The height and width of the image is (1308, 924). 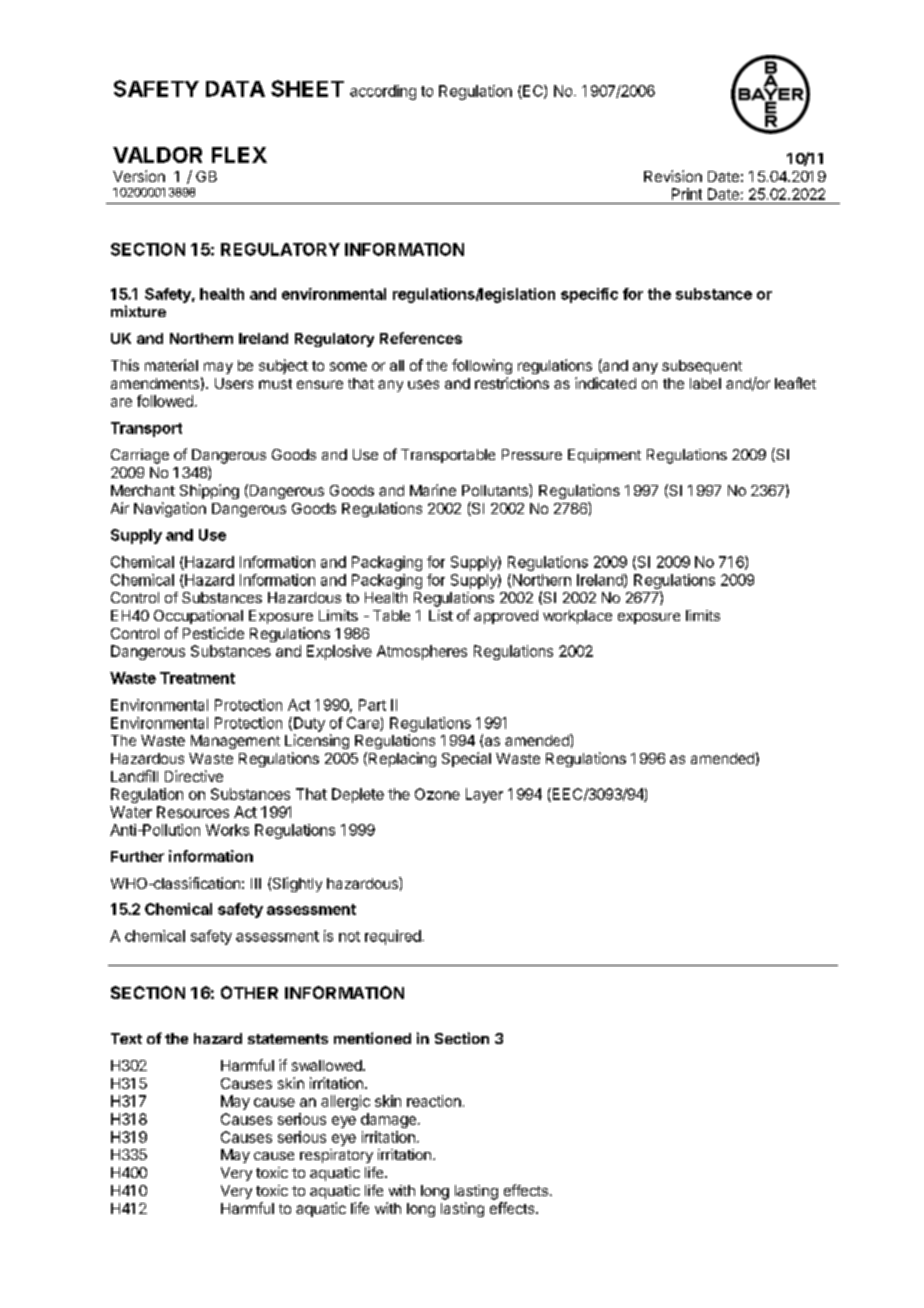 What do you see at coordinates (383, 92) in the image?
I see `according` at bounding box center [383, 92].
